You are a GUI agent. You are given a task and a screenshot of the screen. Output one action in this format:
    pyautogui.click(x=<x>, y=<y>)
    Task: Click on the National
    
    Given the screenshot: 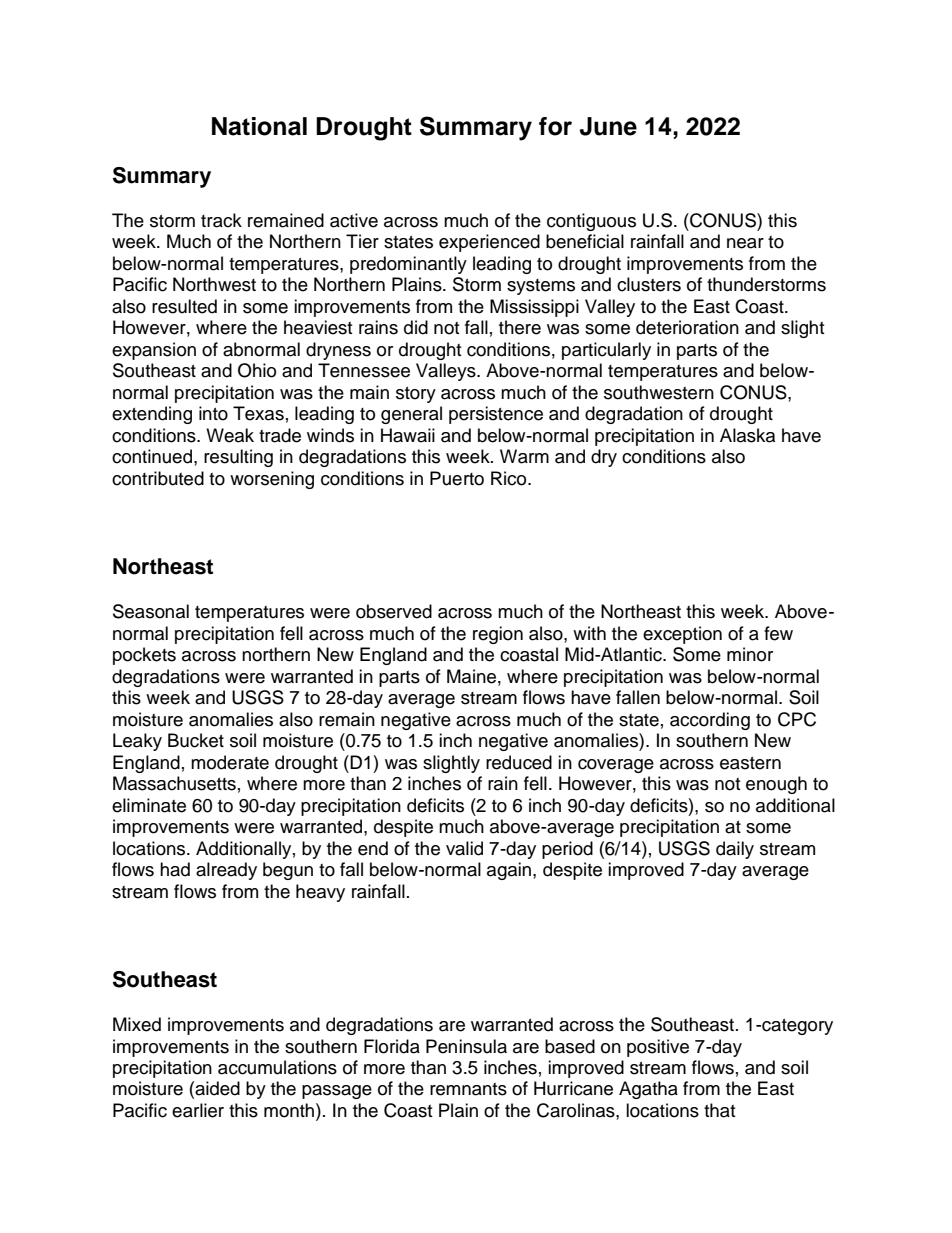 What is the action you would take?
    pyautogui.click(x=259, y=126)
